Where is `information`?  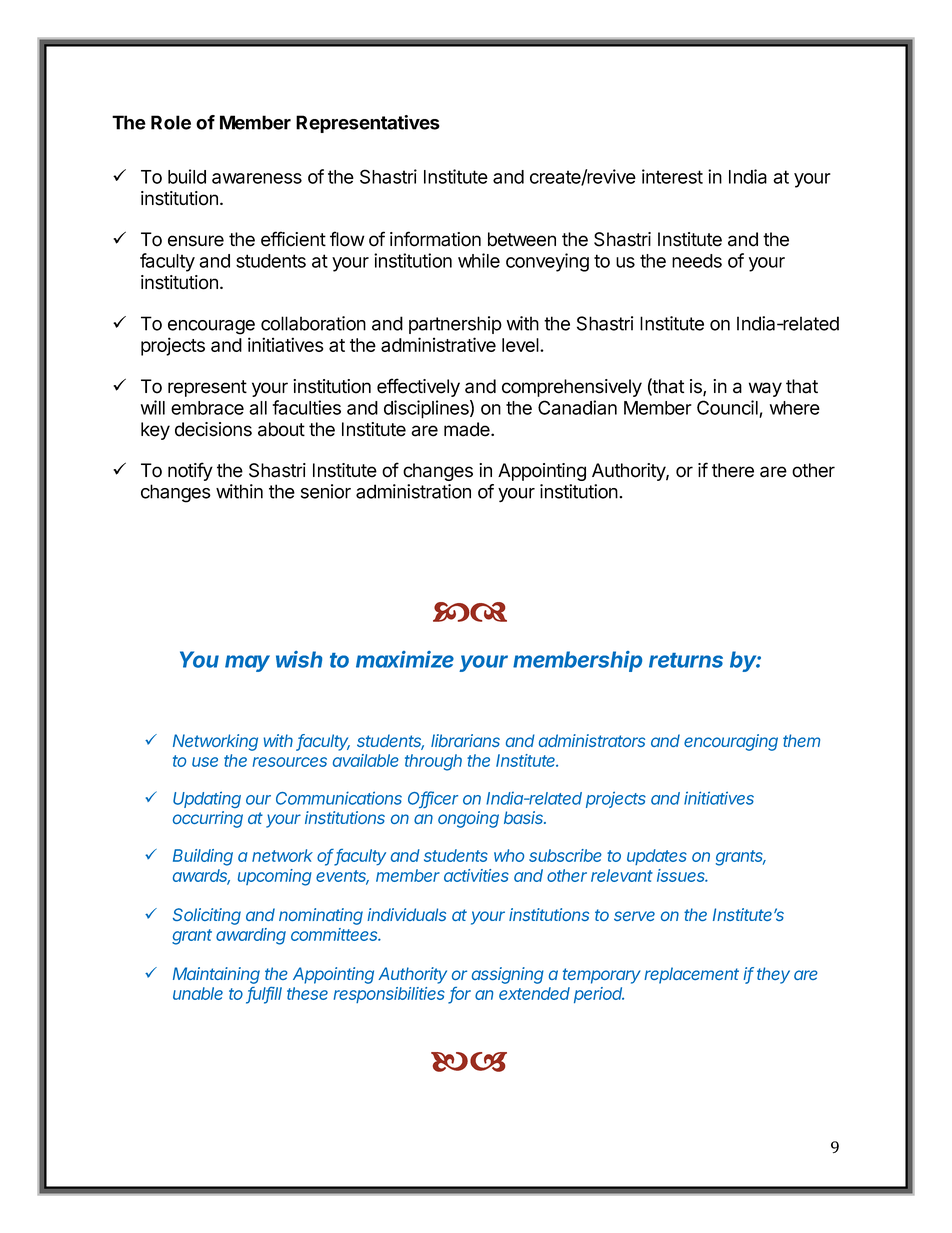
information is located at coordinates (435, 239).
